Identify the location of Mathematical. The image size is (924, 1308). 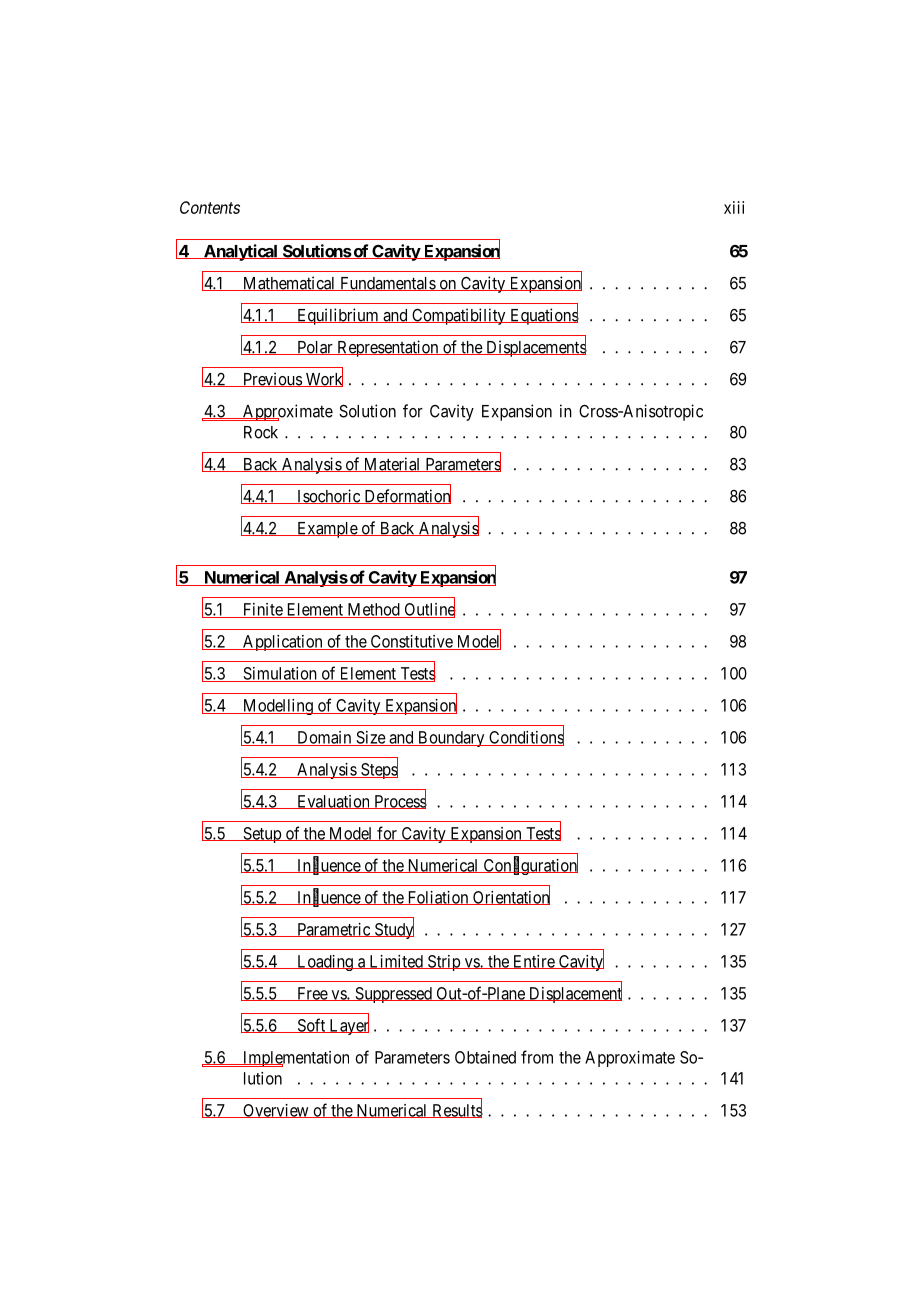
(289, 283).
